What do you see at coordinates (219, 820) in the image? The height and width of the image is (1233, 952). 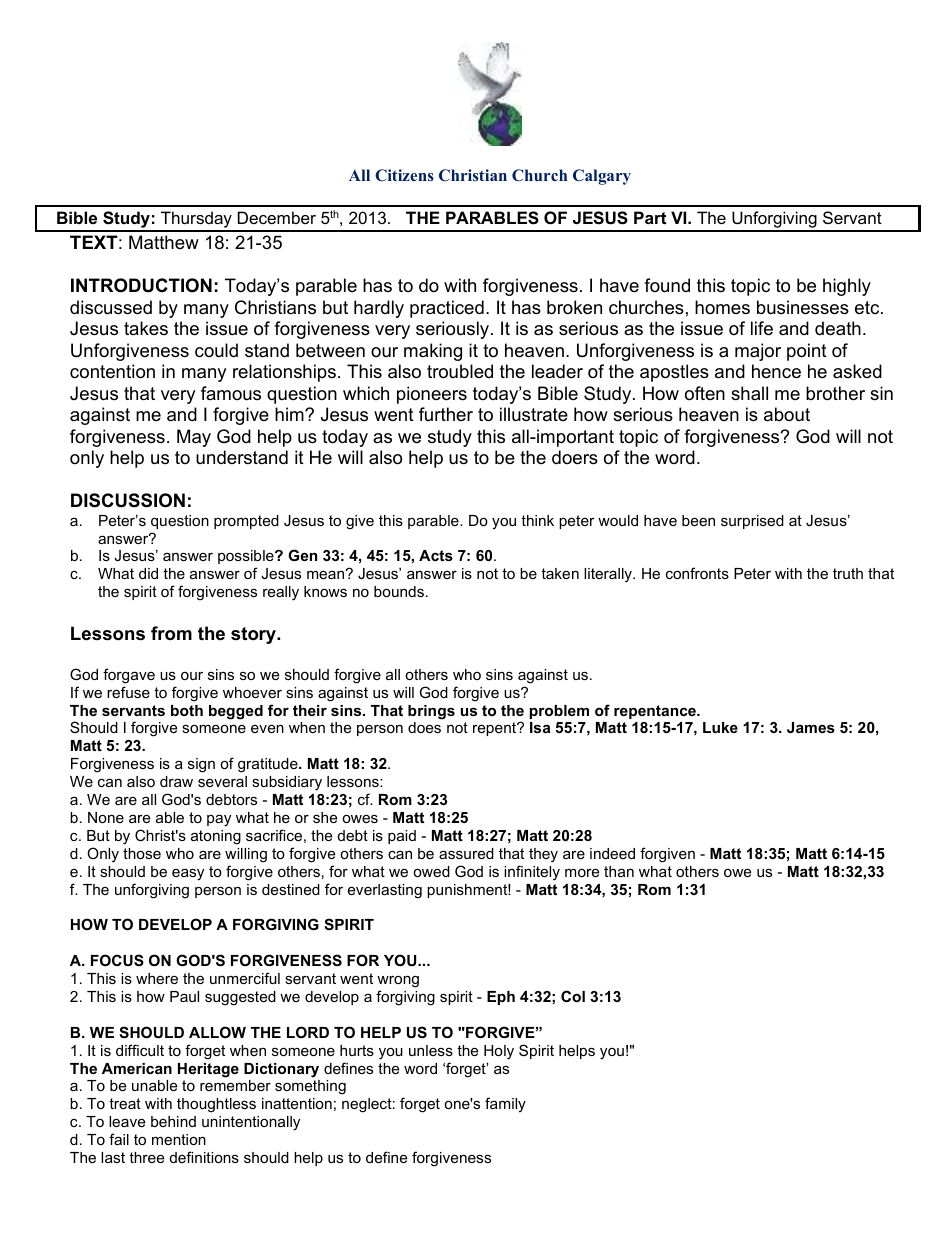 I see `pay` at bounding box center [219, 820].
